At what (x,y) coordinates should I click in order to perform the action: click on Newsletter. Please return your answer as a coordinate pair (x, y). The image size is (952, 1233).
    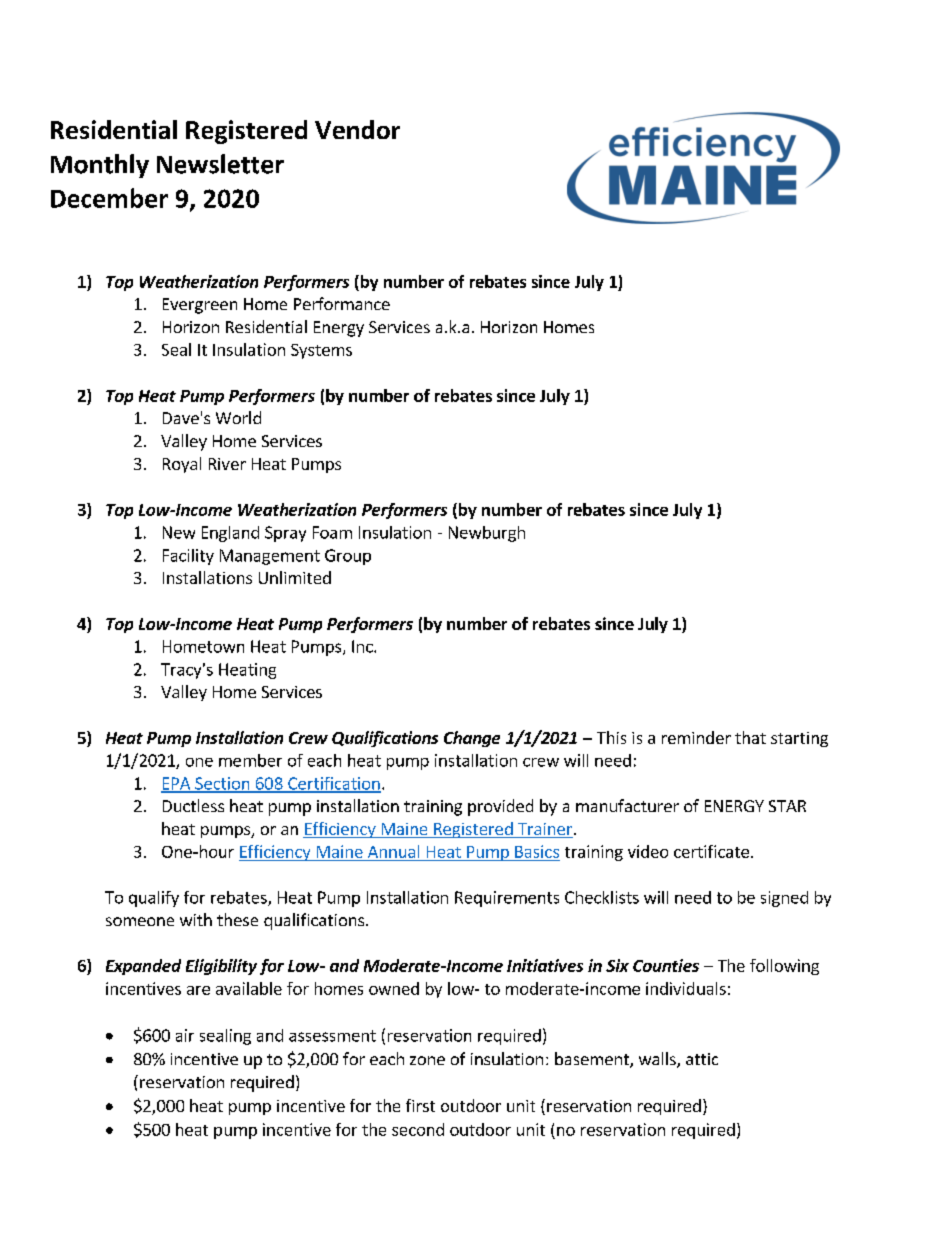
    Looking at the image, I should click on (220, 164).
